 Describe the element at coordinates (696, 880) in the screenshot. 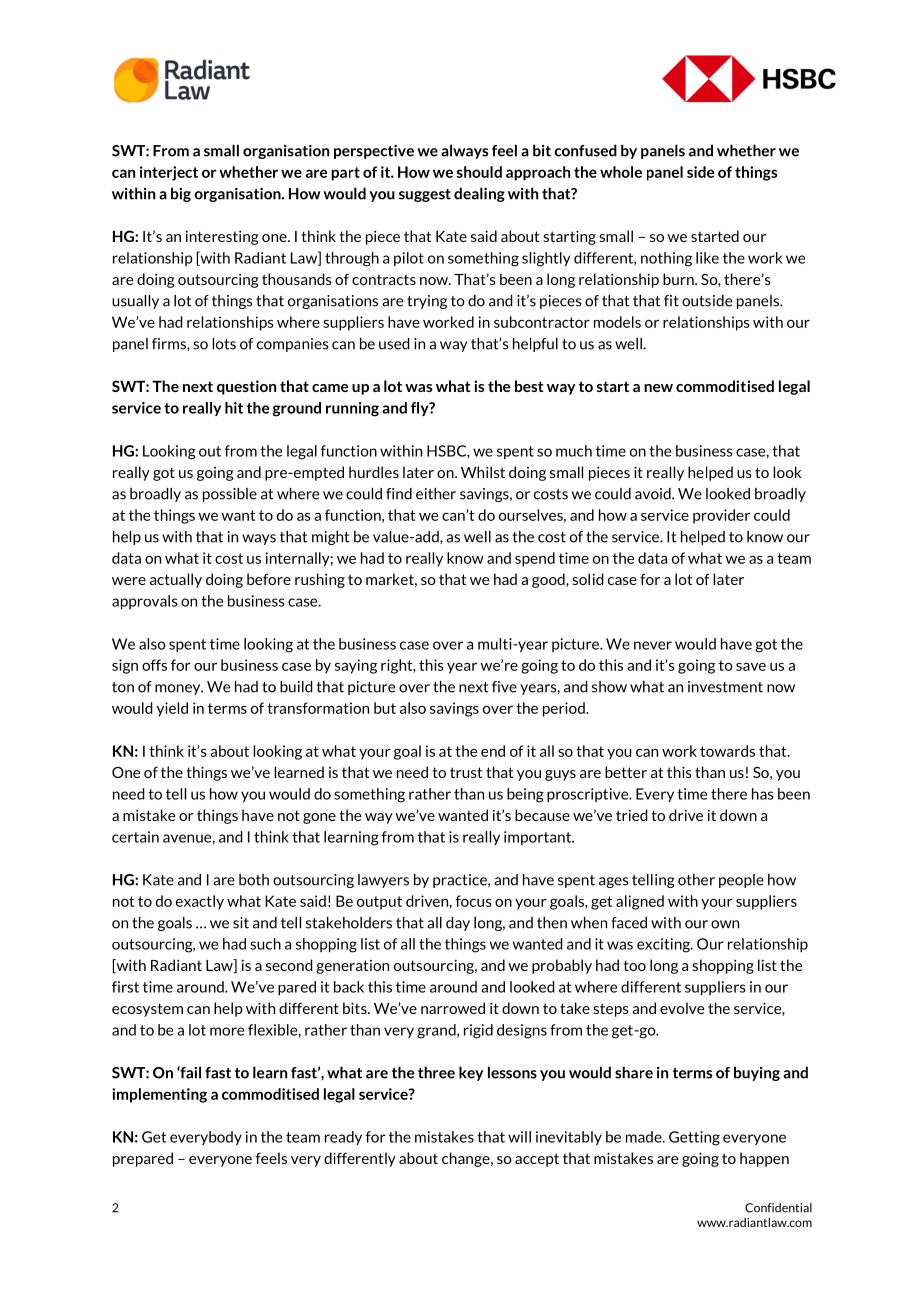

I see `other` at that location.
